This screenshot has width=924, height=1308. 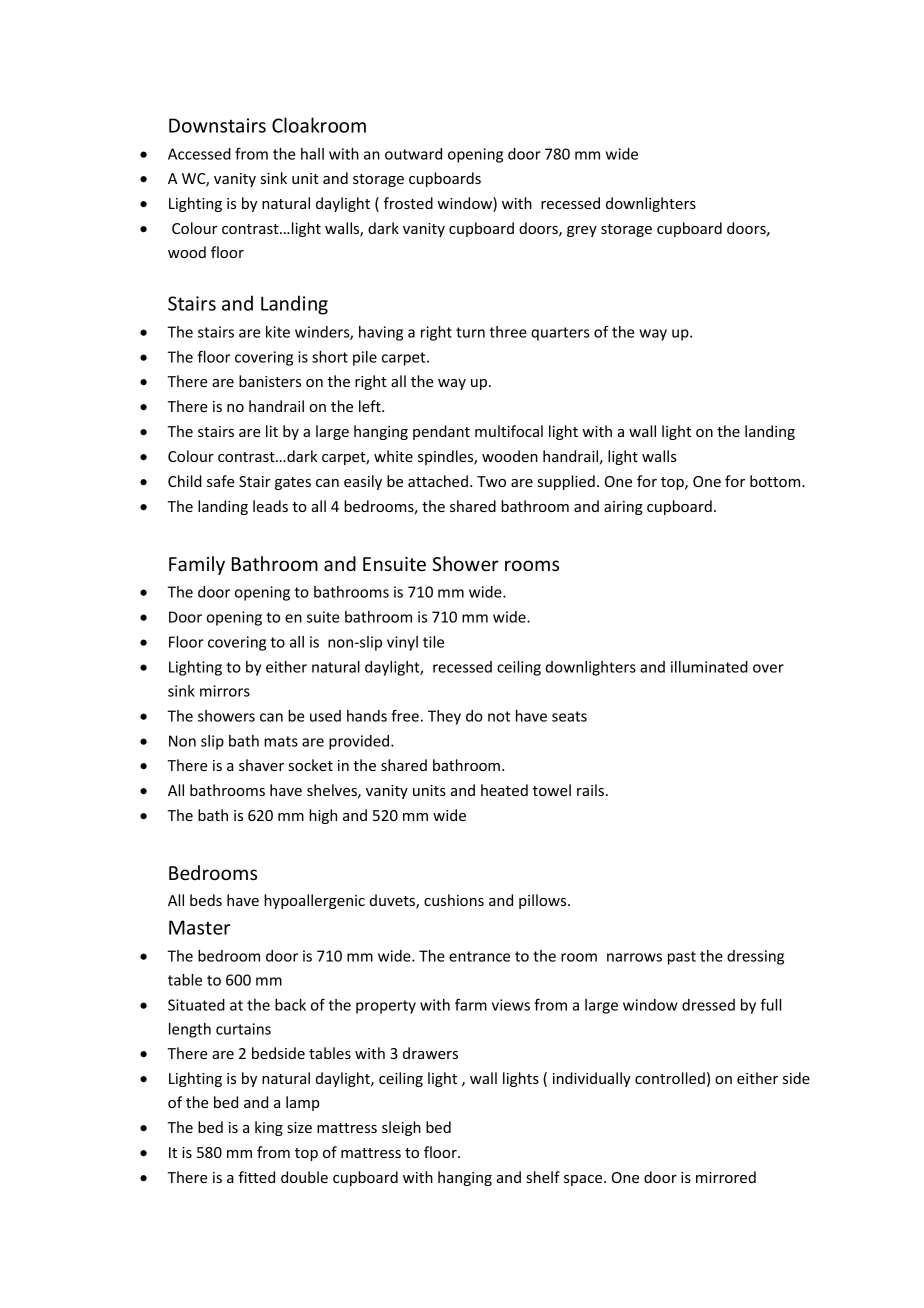 I want to click on entrance, so click(x=479, y=956).
